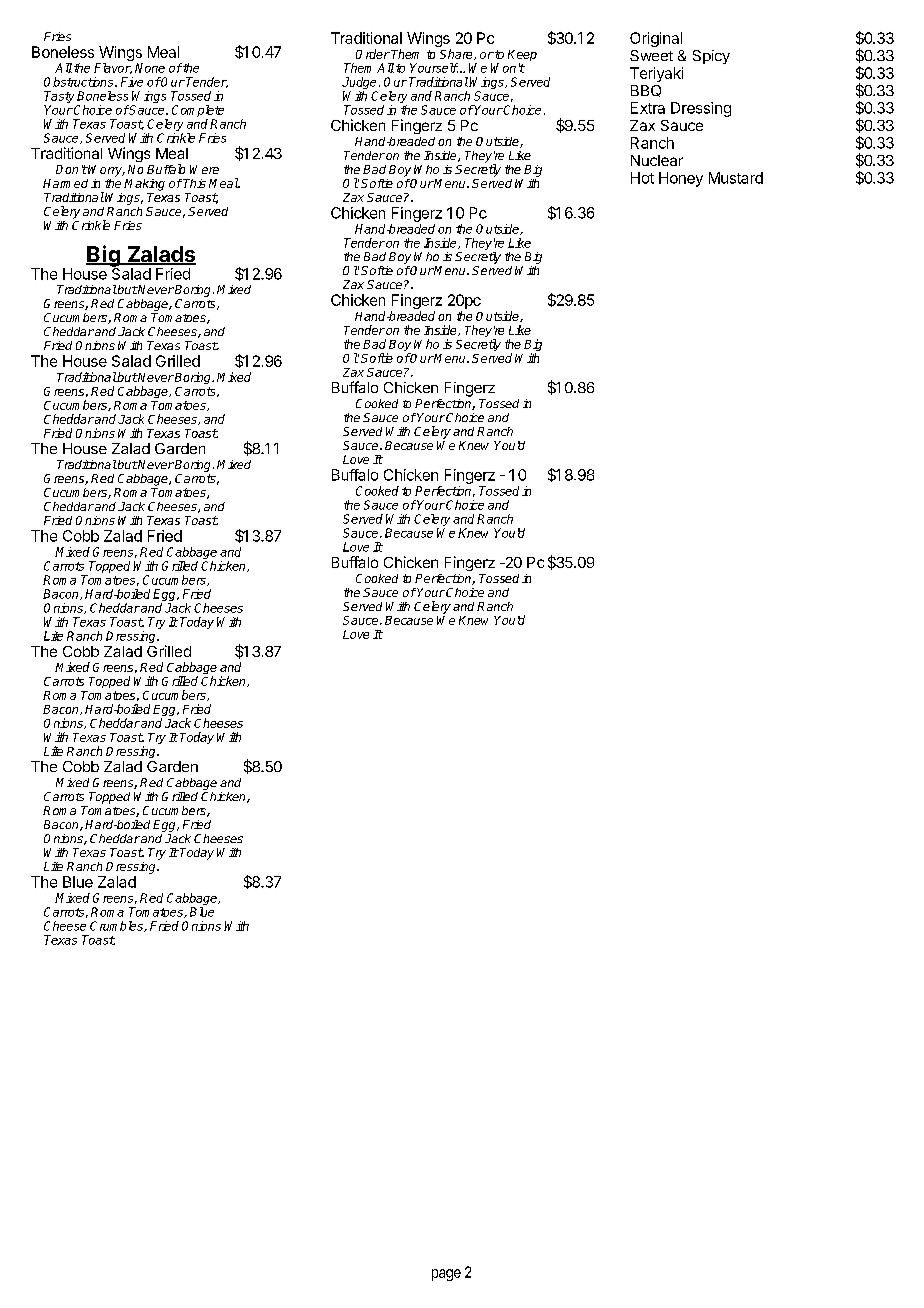  What do you see at coordinates (144, 185) in the document?
I see `Making` at bounding box center [144, 185].
